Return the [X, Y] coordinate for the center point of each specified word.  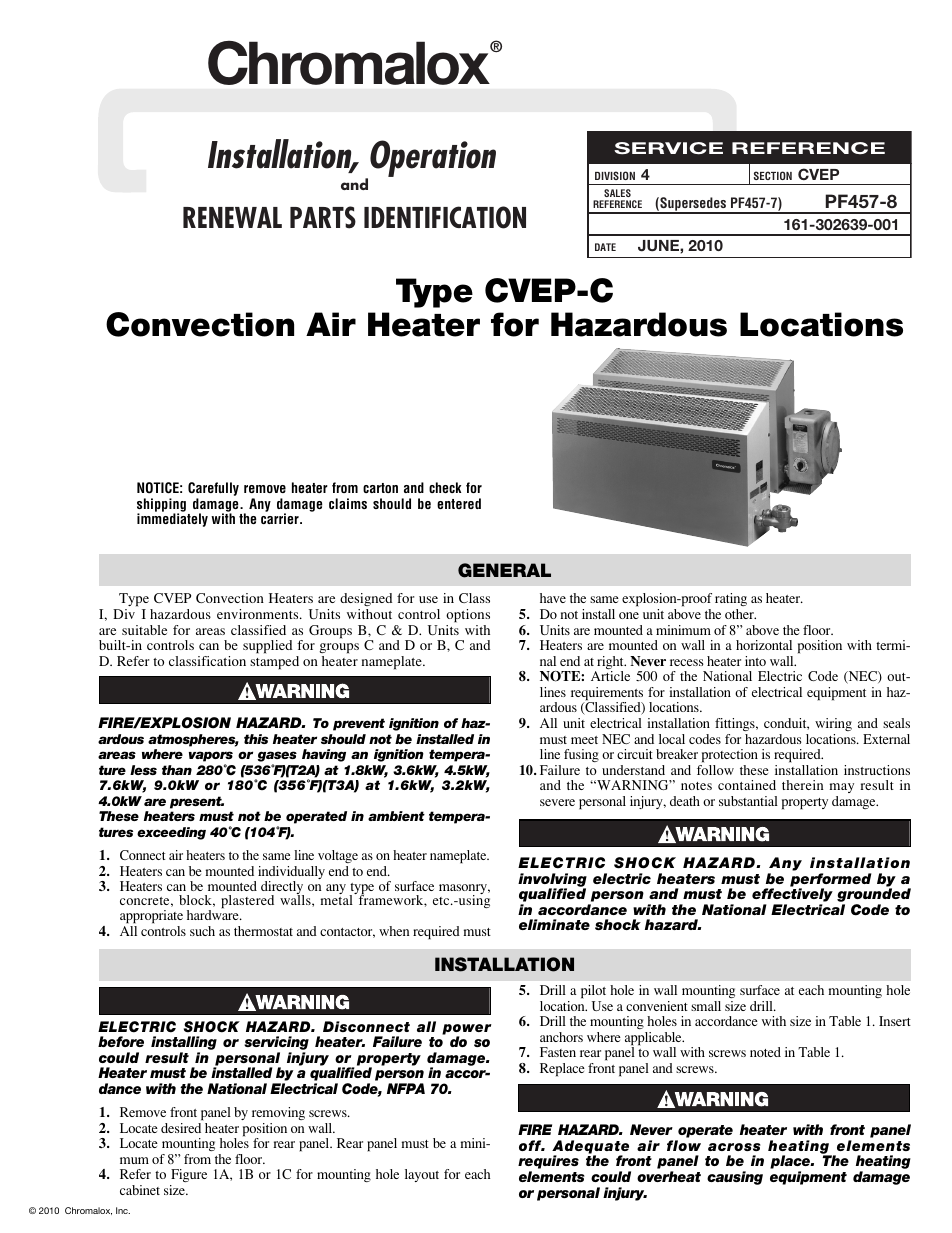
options [468, 616]
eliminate [554, 924]
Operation [431, 160]
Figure [188, 1177]
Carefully [213, 490]
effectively [792, 896]
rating [731, 601]
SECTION [773, 175]
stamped [274, 663]
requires [548, 1163]
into [755, 661]
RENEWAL [232, 217]
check [445, 487]
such [202, 931]
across [734, 1147]
